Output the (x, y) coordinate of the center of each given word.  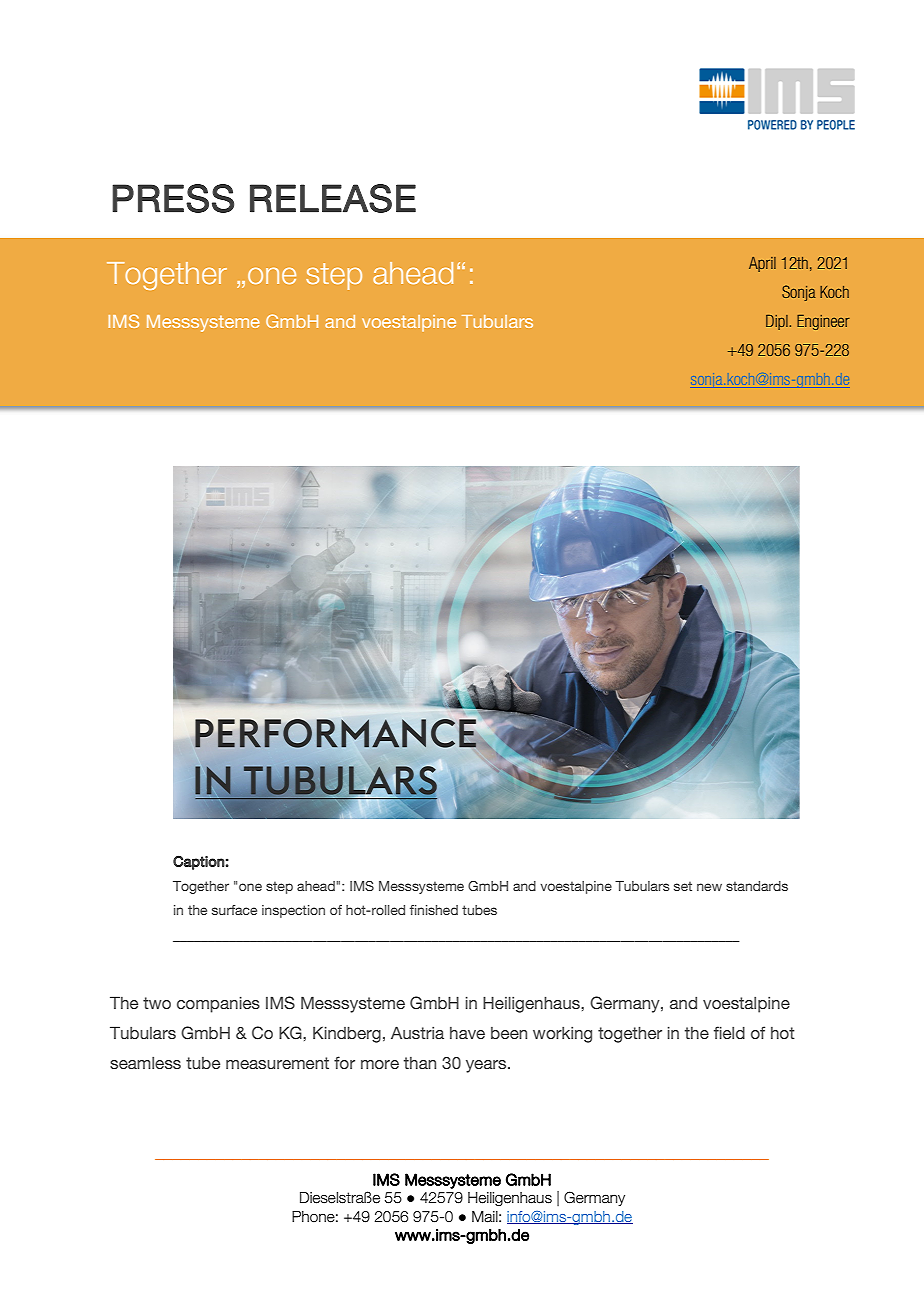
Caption (199, 862)
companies (218, 1005)
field (729, 1032)
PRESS (173, 198)
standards (757, 886)
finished (434, 910)
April (762, 264)
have (467, 1033)
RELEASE (333, 198)
